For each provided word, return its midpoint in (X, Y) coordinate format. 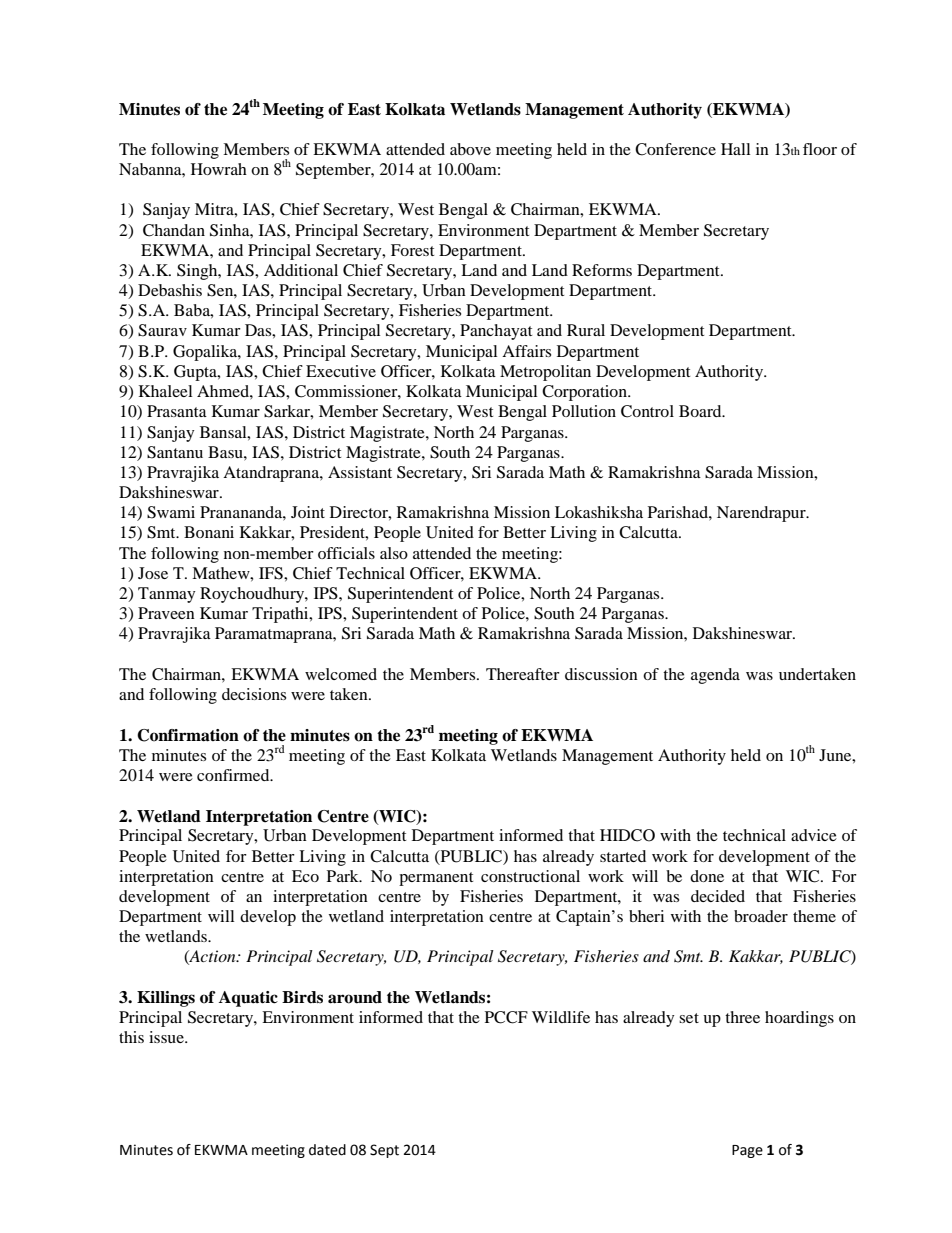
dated (327, 1150)
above (470, 149)
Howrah (219, 169)
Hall (735, 149)
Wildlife (561, 1017)
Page (747, 1151)
